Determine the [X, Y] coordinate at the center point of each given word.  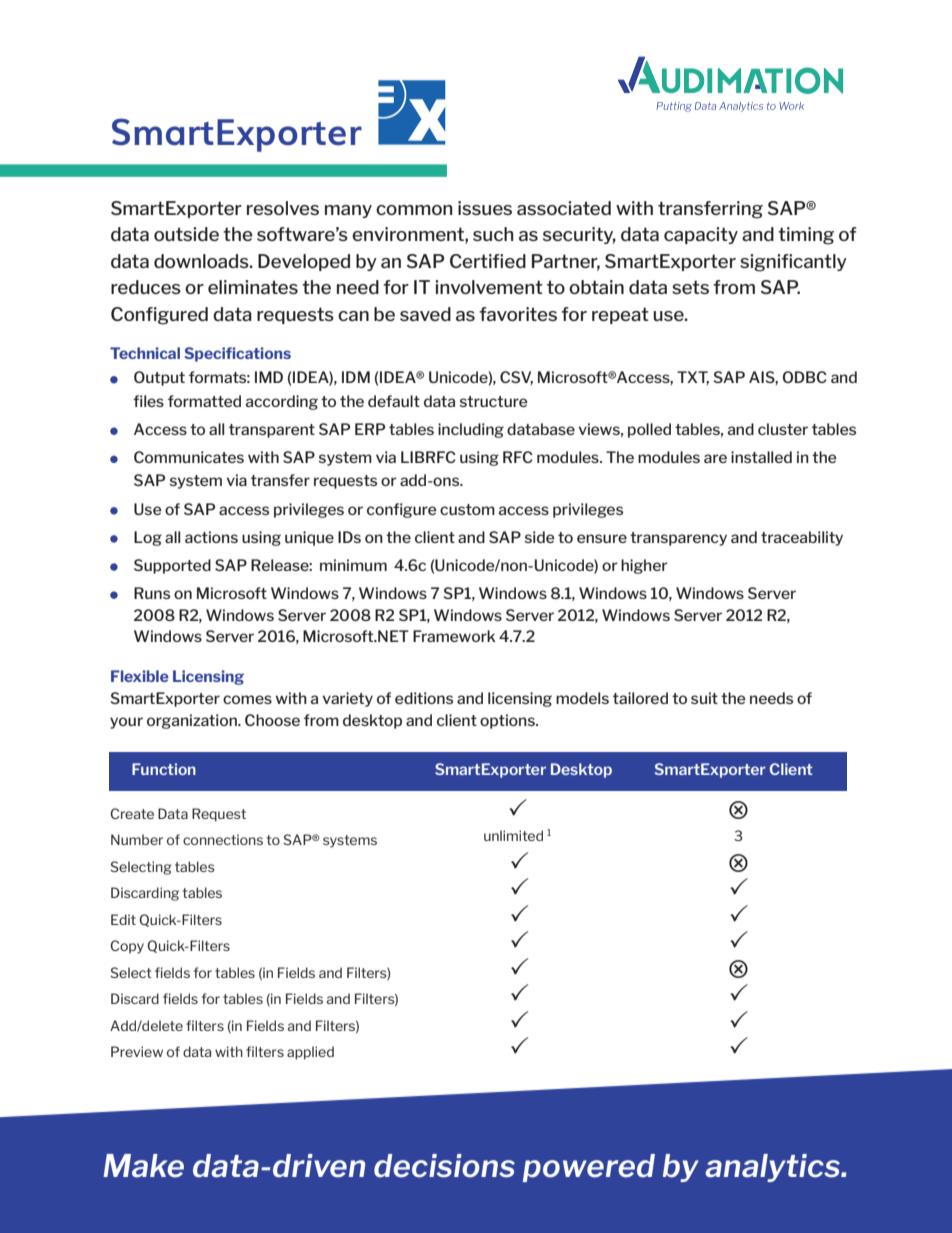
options [508, 721]
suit [704, 698]
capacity [701, 235]
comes [247, 699]
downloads [202, 261]
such [493, 234]
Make [143, 1166]
